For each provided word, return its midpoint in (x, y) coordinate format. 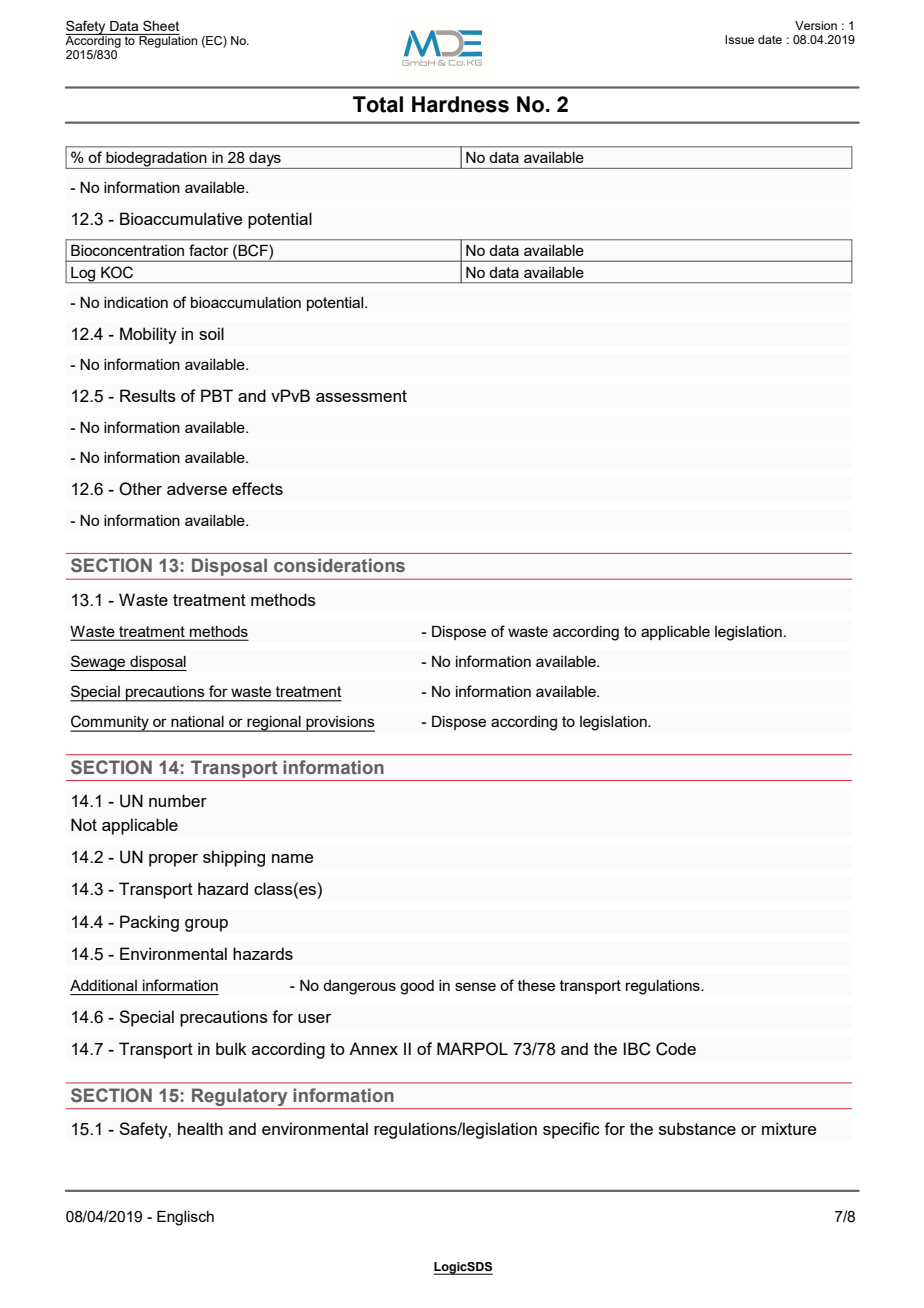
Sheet (161, 25)
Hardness (460, 104)
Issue (739, 39)
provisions (339, 724)
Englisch (185, 1218)
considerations (339, 565)
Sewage (99, 663)
